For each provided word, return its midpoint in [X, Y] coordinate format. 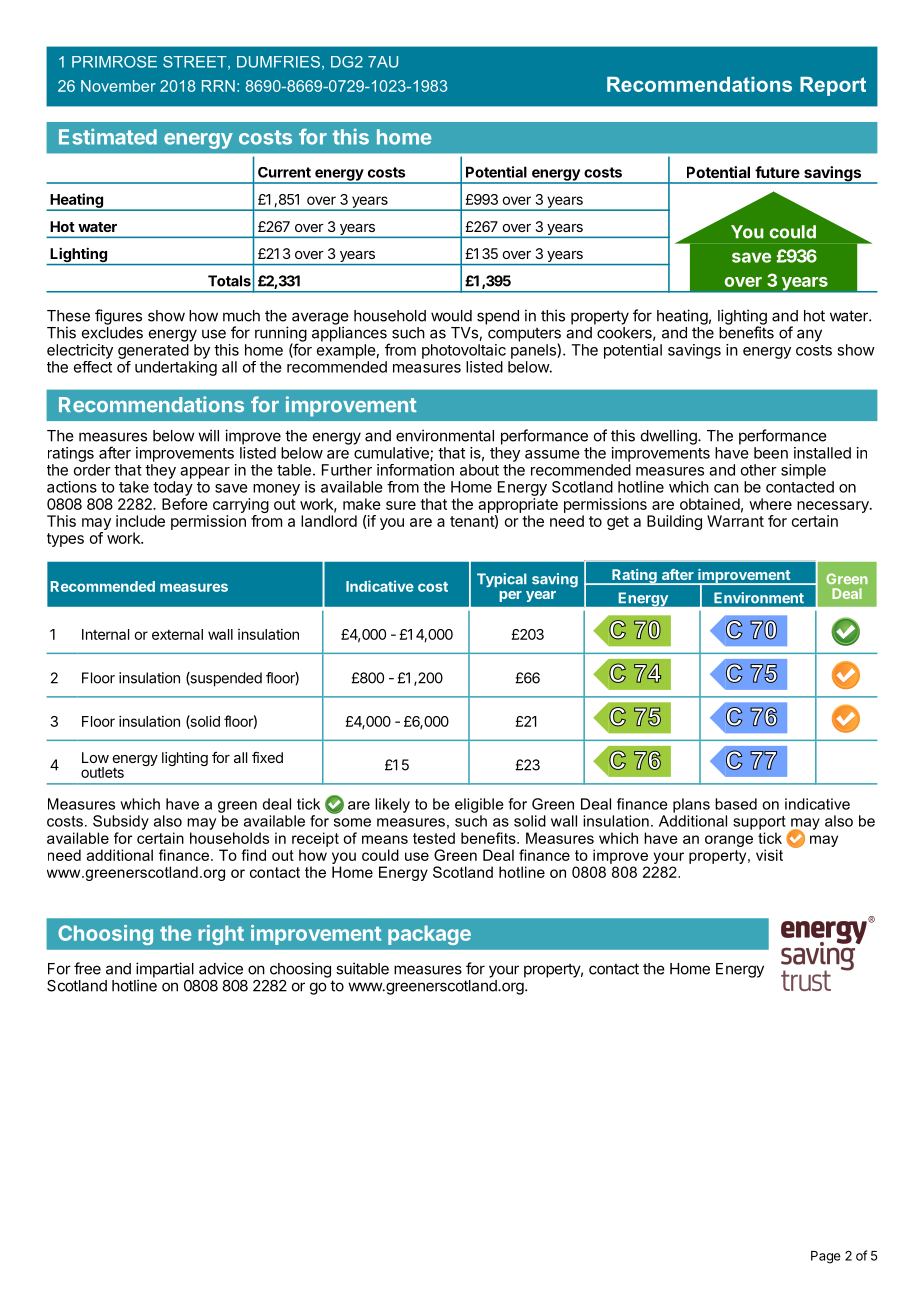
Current [284, 172]
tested [434, 838]
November [118, 86]
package [429, 935]
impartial [165, 971]
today [173, 488]
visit [769, 855]
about [479, 470]
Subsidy [121, 822]
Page [826, 1257]
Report [833, 86]
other [759, 470]
